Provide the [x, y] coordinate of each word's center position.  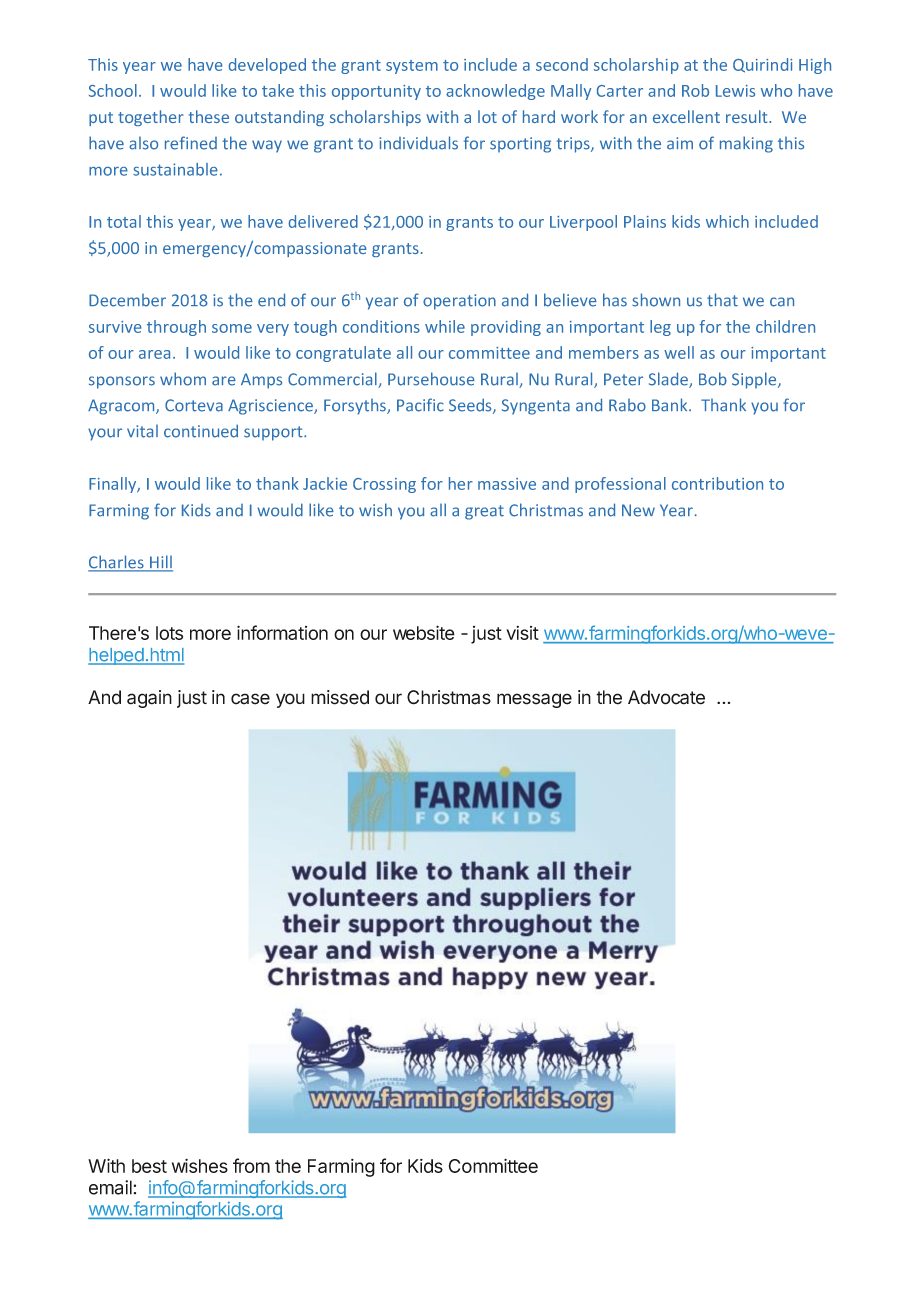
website [424, 632]
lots [169, 633]
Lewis [735, 91]
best [149, 1166]
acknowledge [495, 92]
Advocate [666, 697]
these [209, 116]
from [251, 1165]
